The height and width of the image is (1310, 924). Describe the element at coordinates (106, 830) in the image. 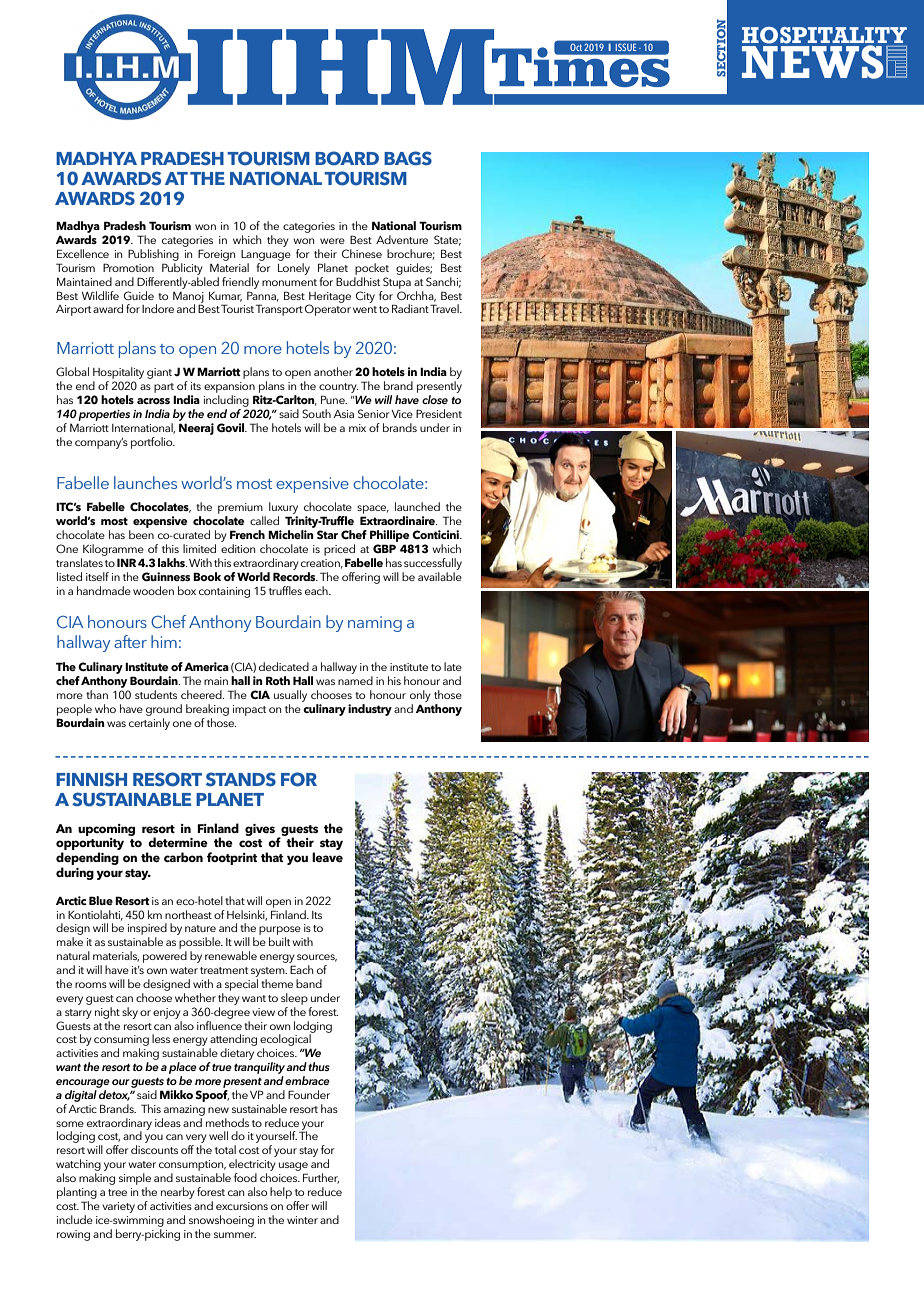

I see `upcoming` at that location.
